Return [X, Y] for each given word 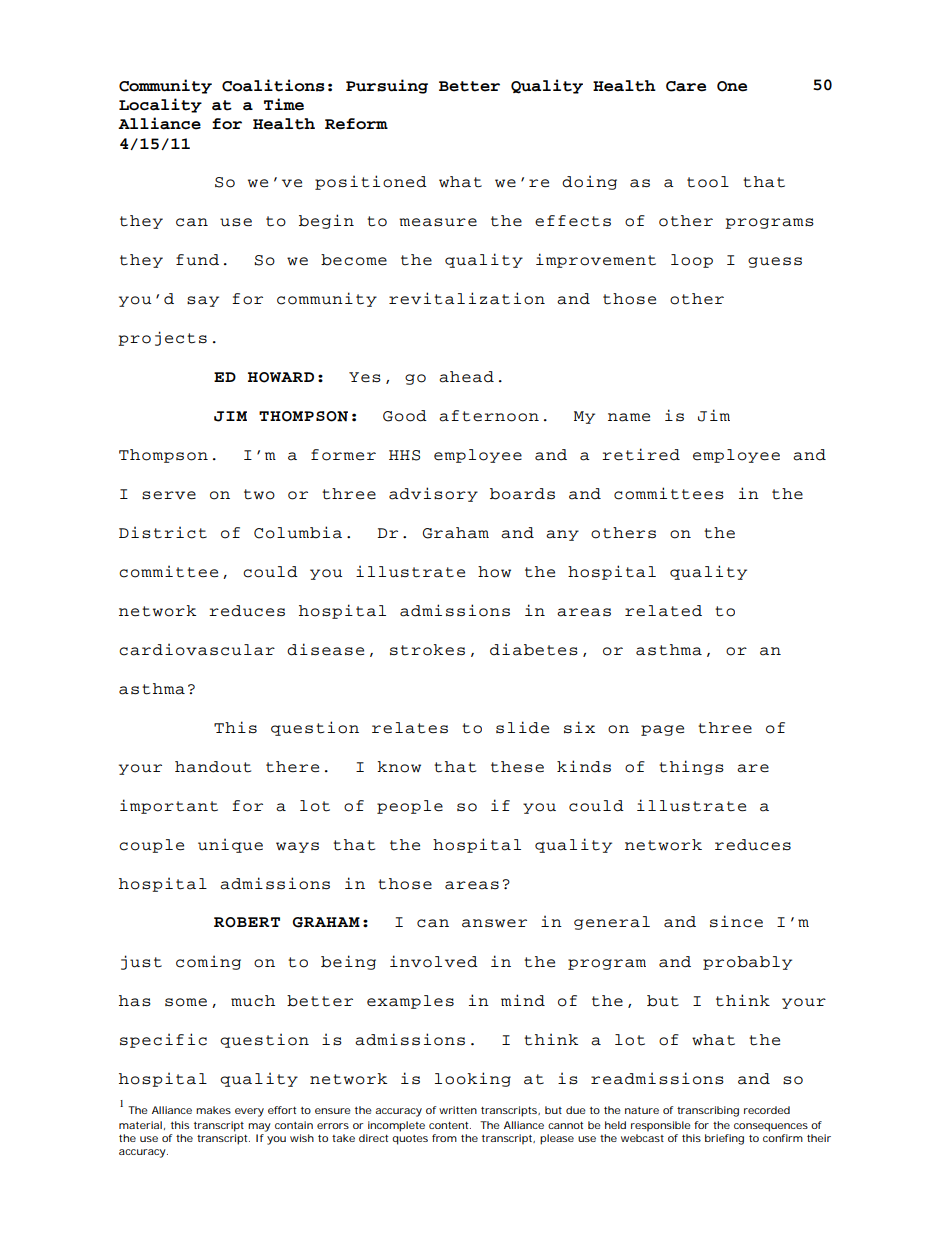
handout [213, 767]
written [458, 1110]
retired [641, 454]
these [517, 767]
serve [169, 495]
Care [686, 86]
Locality [160, 105]
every [249, 1112]
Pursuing [387, 86]
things [691, 767]
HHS [404, 455]
